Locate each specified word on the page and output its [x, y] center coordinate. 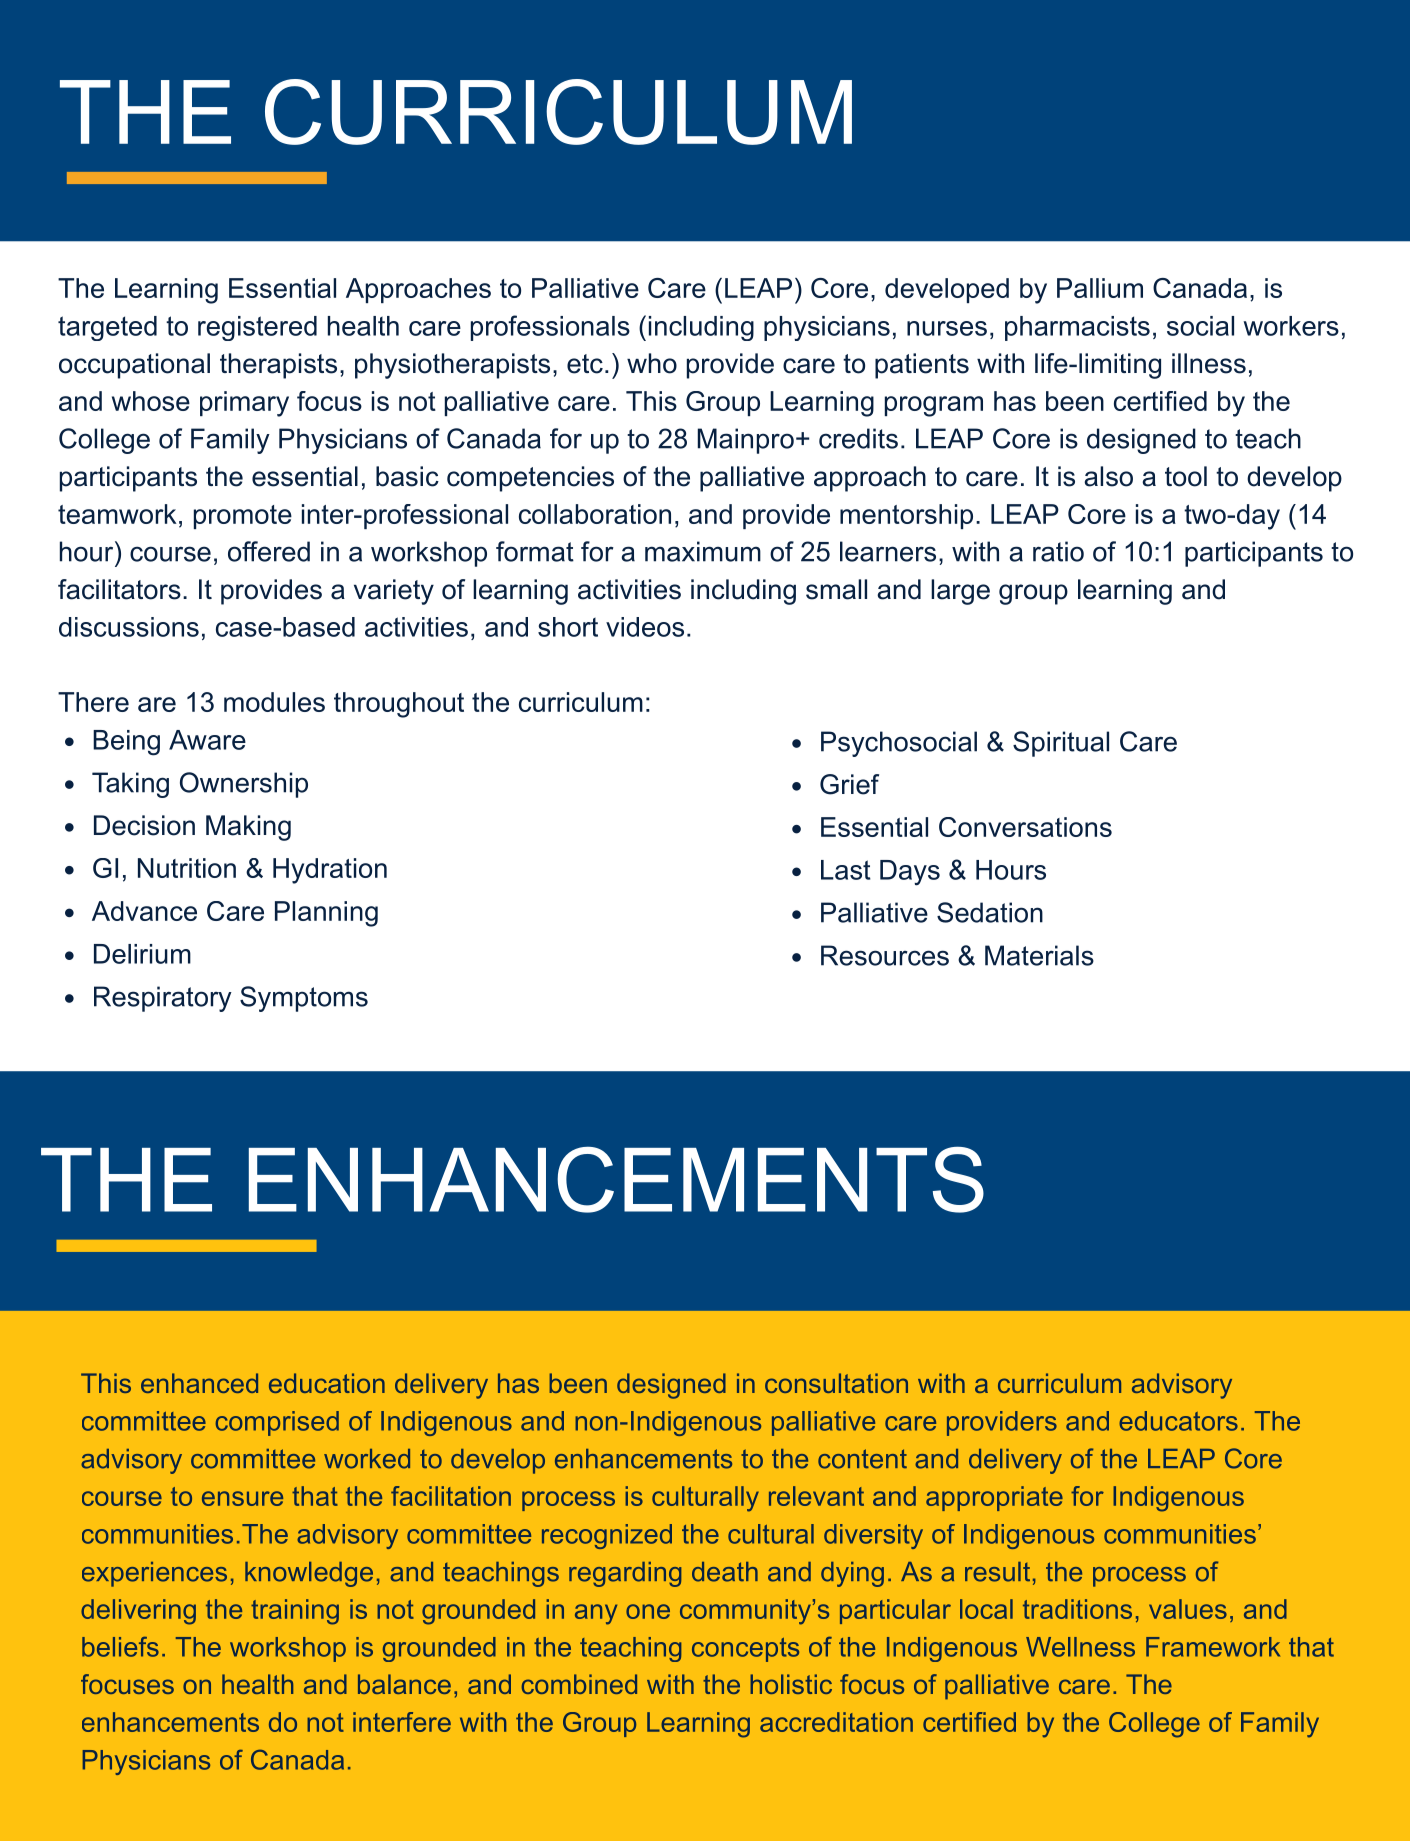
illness [1209, 363]
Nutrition [187, 868]
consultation [836, 1383]
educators [1178, 1421]
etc [585, 364]
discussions [129, 627]
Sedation [990, 912]
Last [846, 870]
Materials [1039, 955]
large [960, 592]
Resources [885, 955]
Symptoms [304, 999]
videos [645, 627]
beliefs [120, 1647]
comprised [277, 1423]
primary [244, 404]
